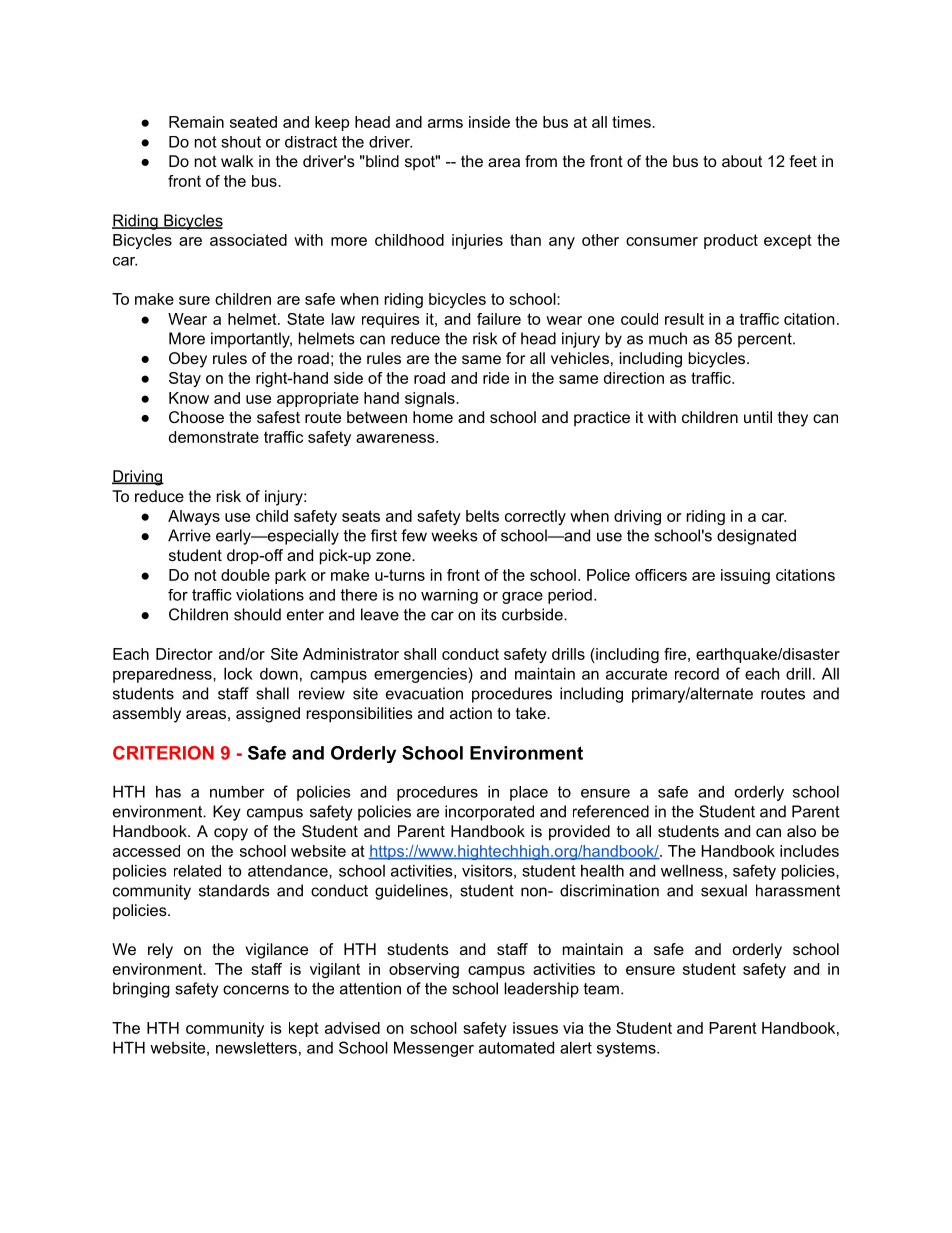 This image has width=952, height=1233. I want to click on shout, so click(241, 142).
